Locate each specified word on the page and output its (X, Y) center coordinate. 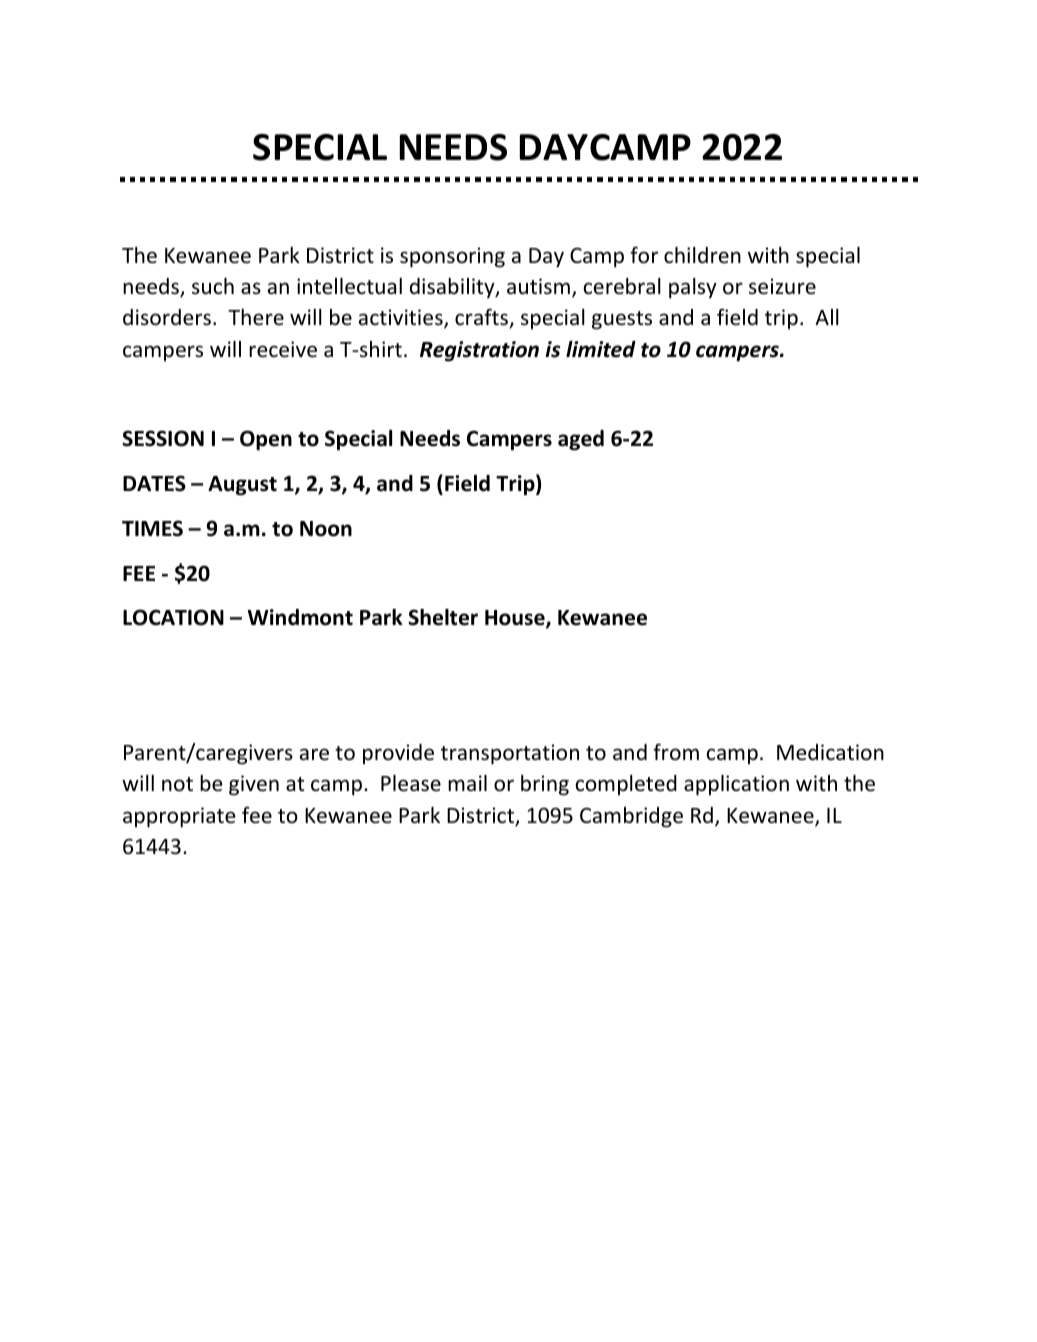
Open (266, 440)
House (516, 619)
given (254, 785)
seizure (782, 286)
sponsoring (452, 257)
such (213, 286)
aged (581, 440)
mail (467, 783)
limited (601, 349)
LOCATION (173, 617)
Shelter (443, 617)
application (736, 785)
